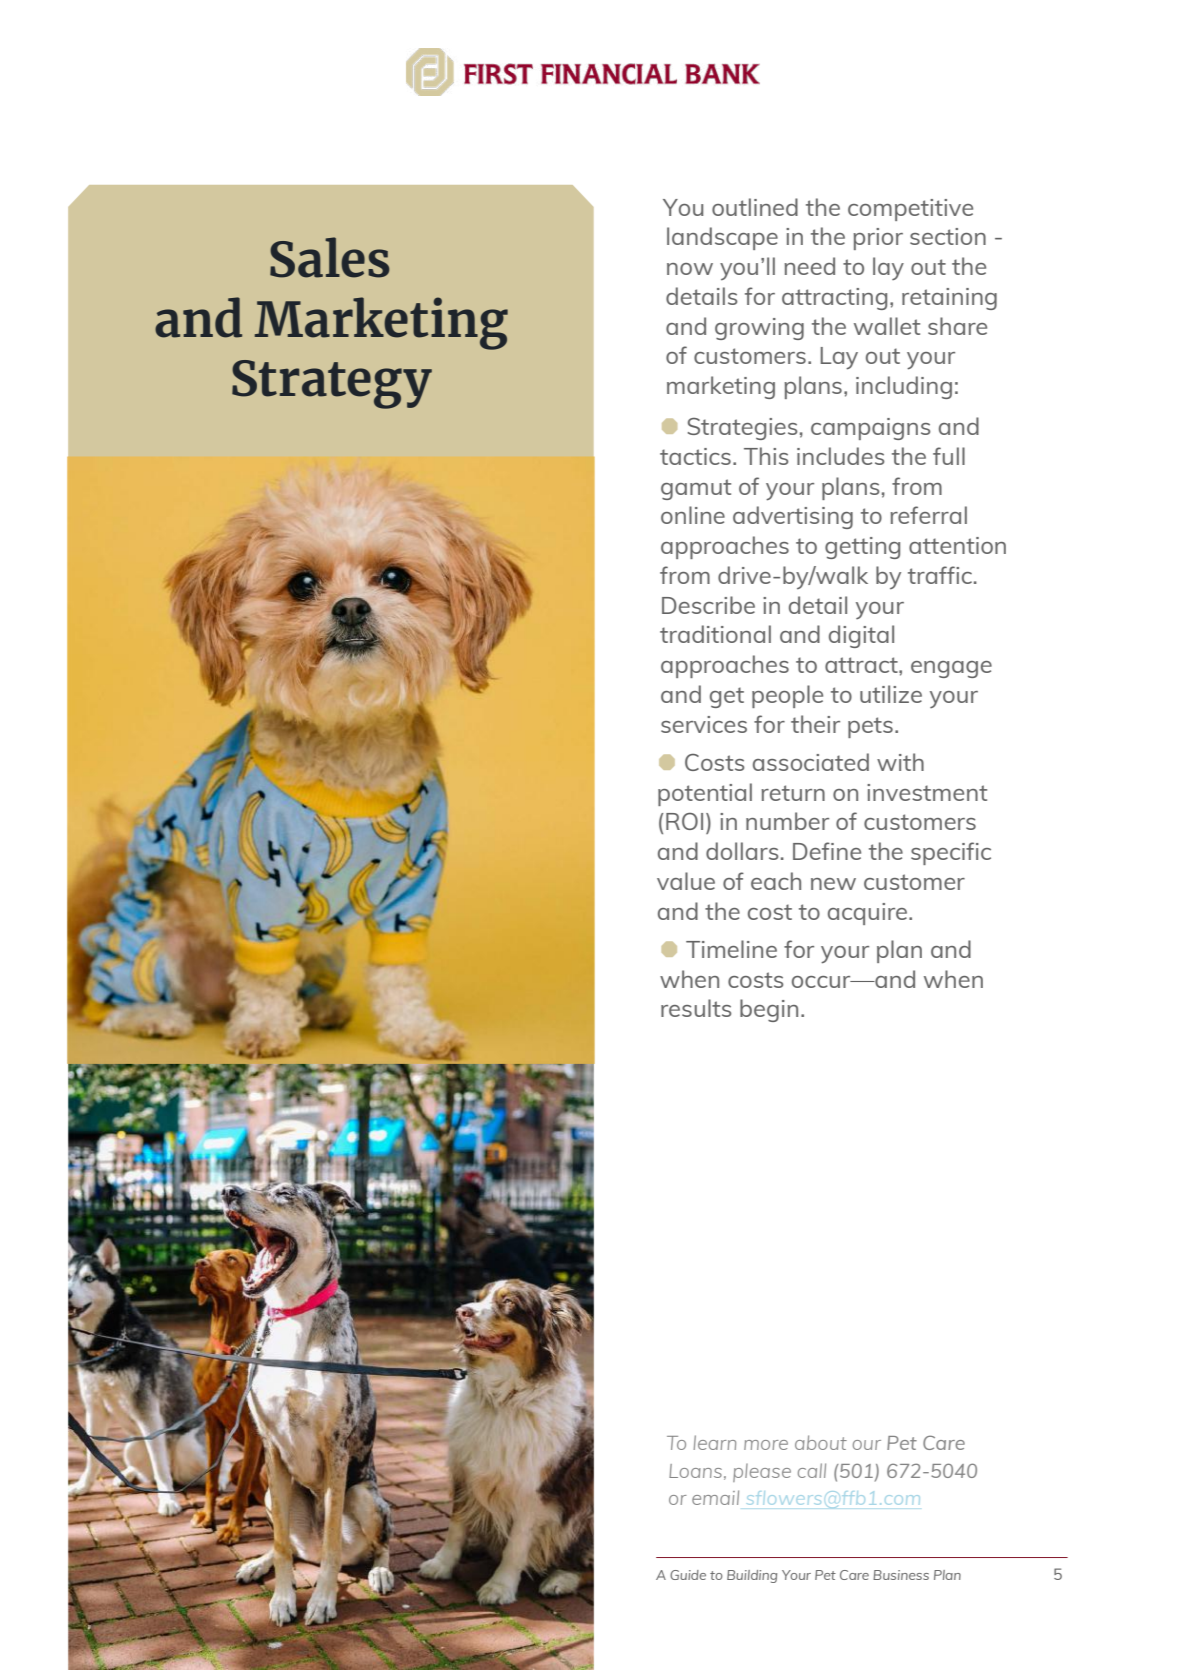 Image resolution: width=1181 pixels, height=1670 pixels. What do you see at coordinates (690, 269) in the document?
I see `now` at bounding box center [690, 269].
